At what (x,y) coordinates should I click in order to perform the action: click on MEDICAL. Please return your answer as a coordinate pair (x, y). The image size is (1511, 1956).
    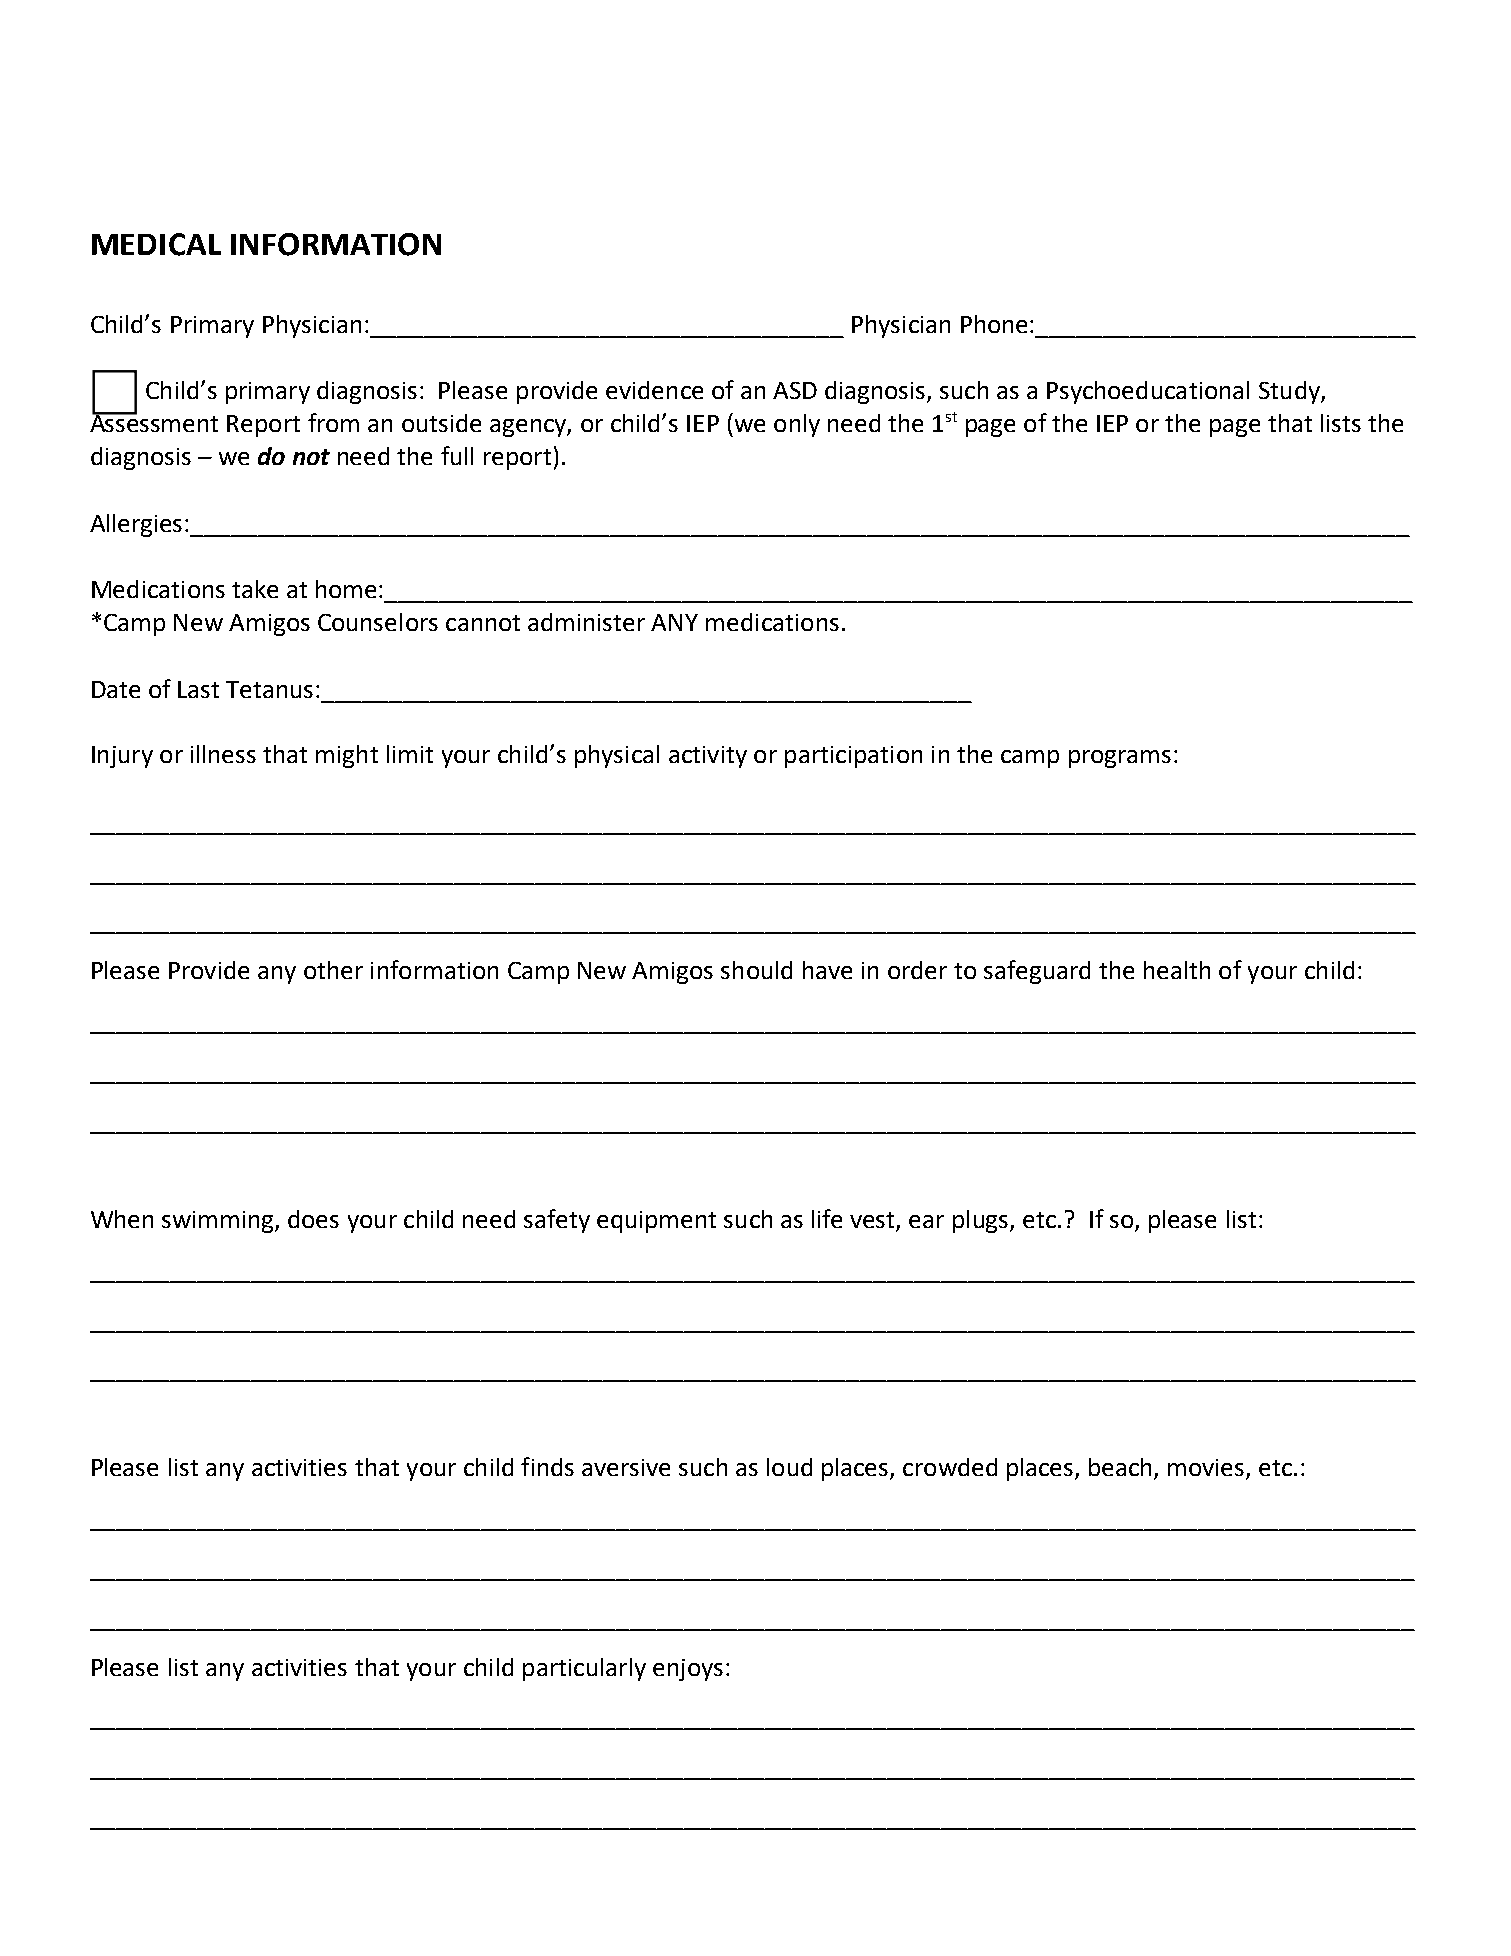
    Looking at the image, I should click on (156, 244).
